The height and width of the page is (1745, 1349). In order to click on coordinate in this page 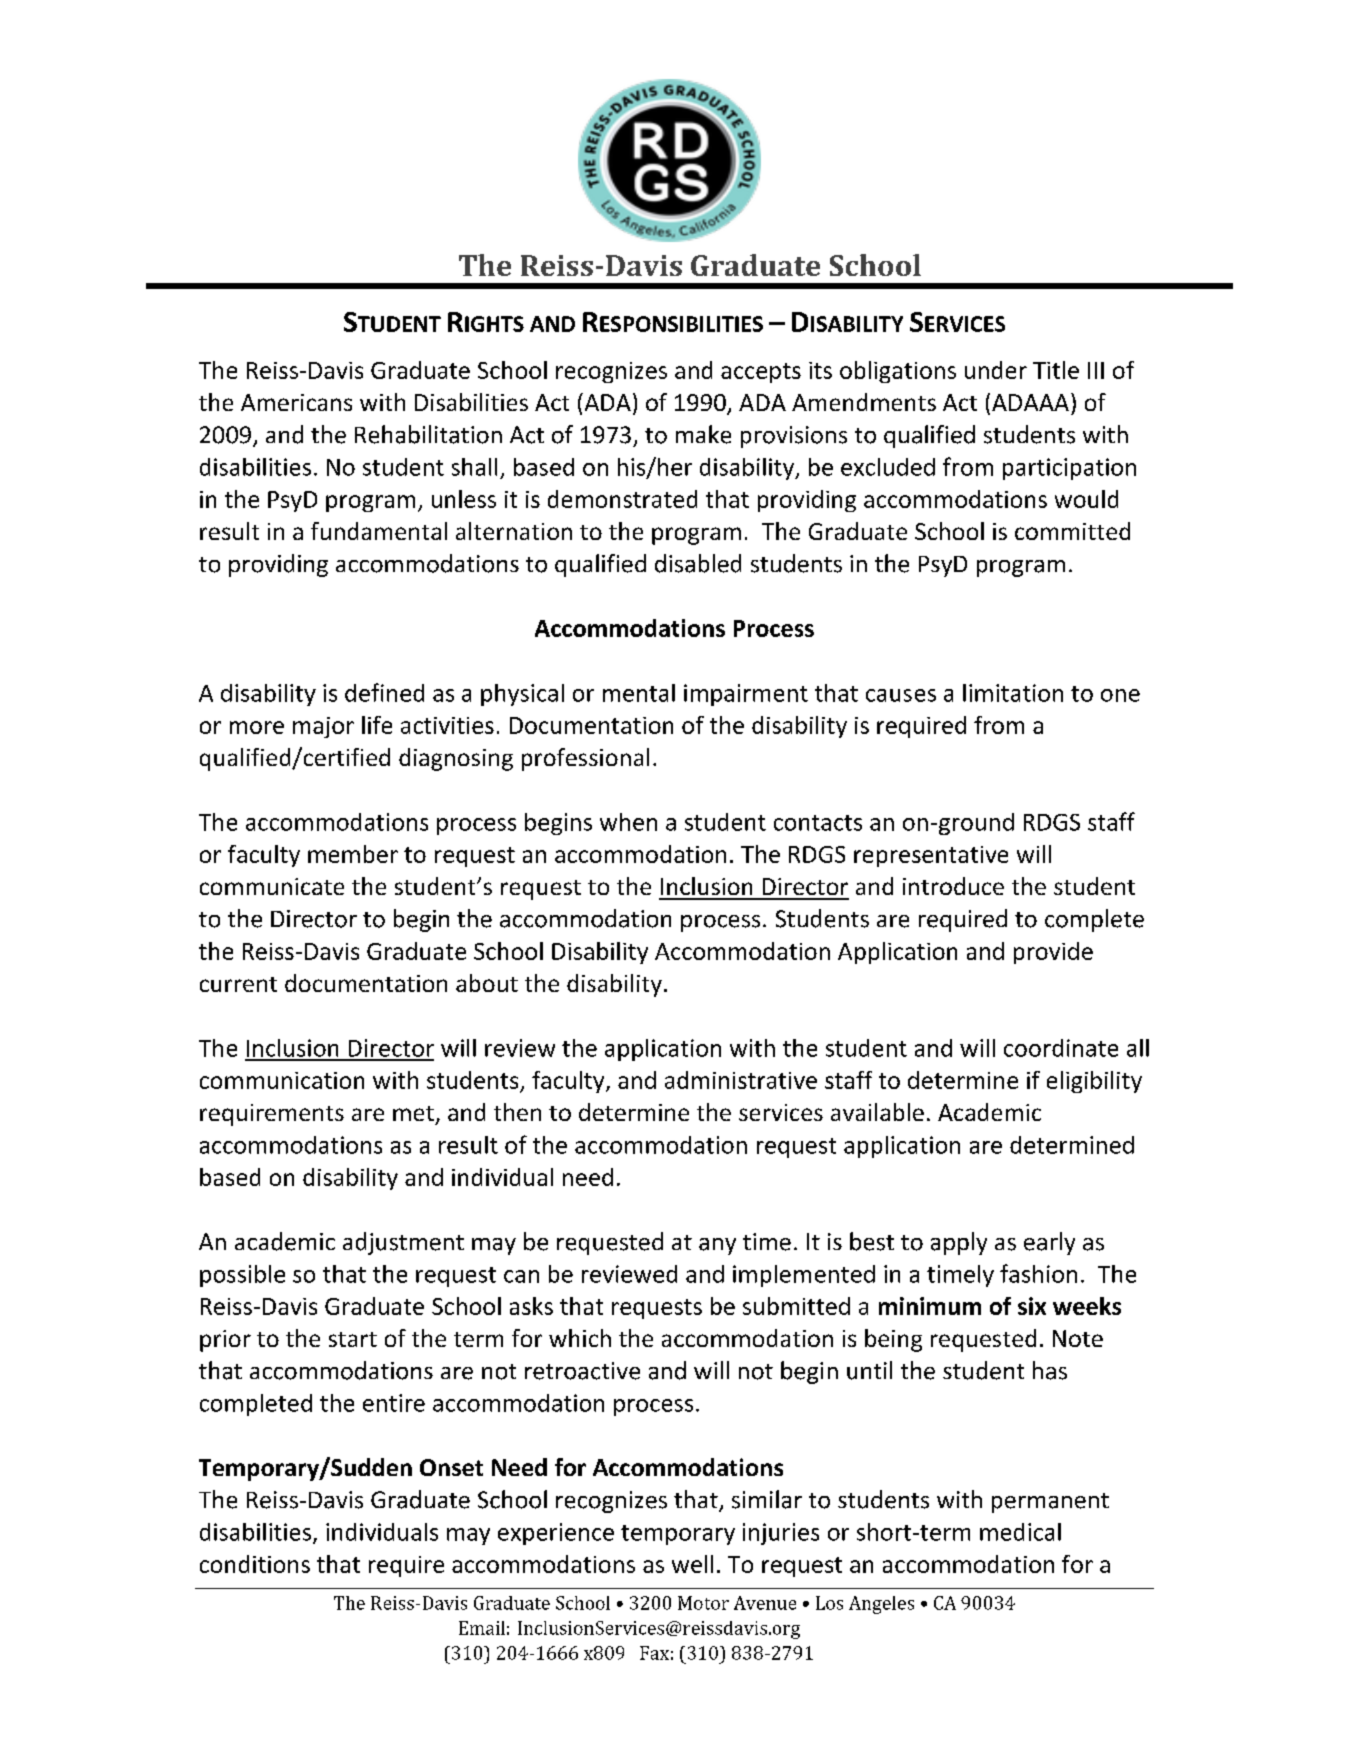, I will do `click(1061, 1048)`.
